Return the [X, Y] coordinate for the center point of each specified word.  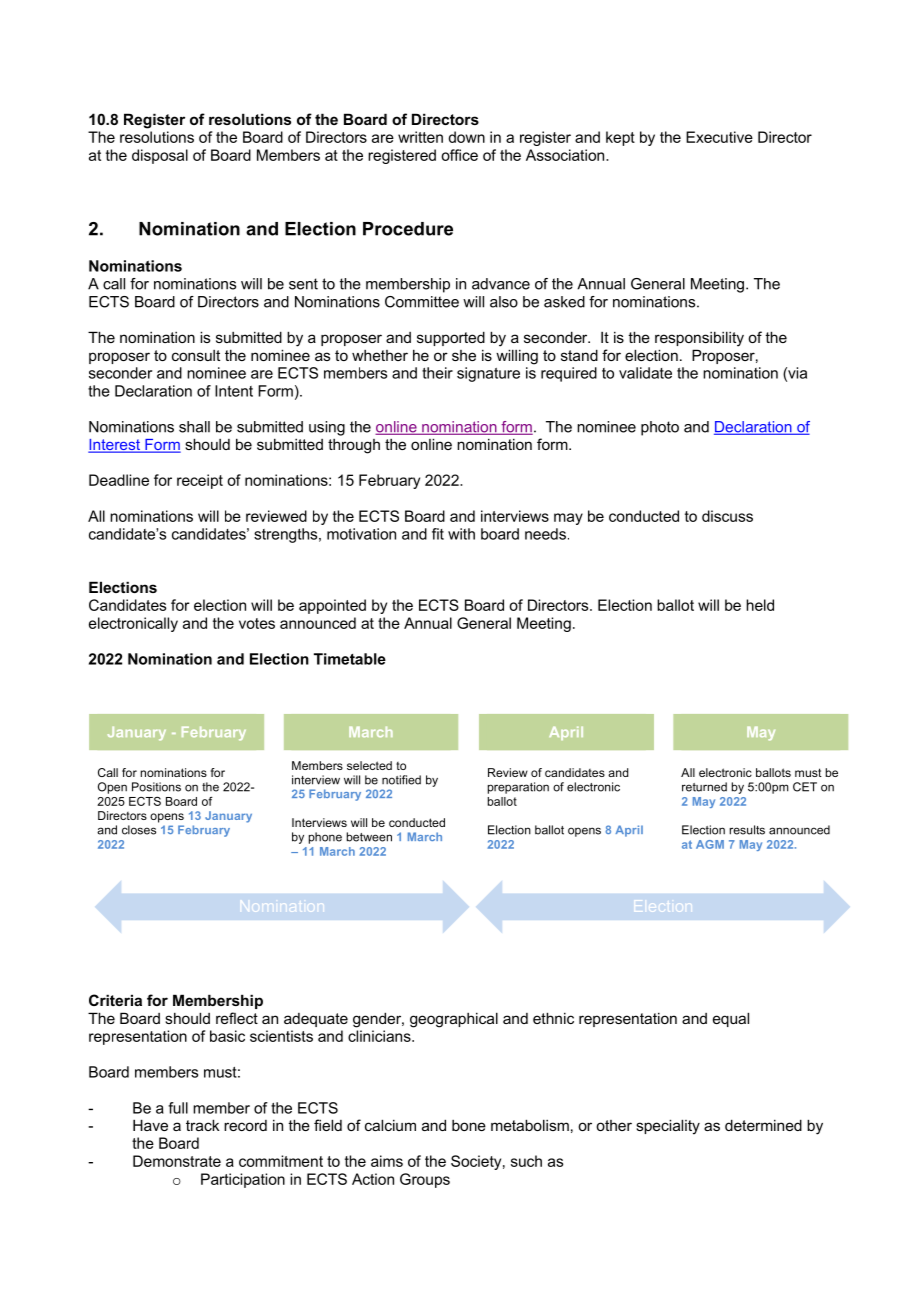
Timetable [350, 659]
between [369, 837]
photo [660, 428]
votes [257, 623]
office [459, 155]
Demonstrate [177, 1161]
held [760, 605]
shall [194, 427]
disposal [160, 156]
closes [139, 830]
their [437, 373]
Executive [719, 137]
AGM [710, 844]
